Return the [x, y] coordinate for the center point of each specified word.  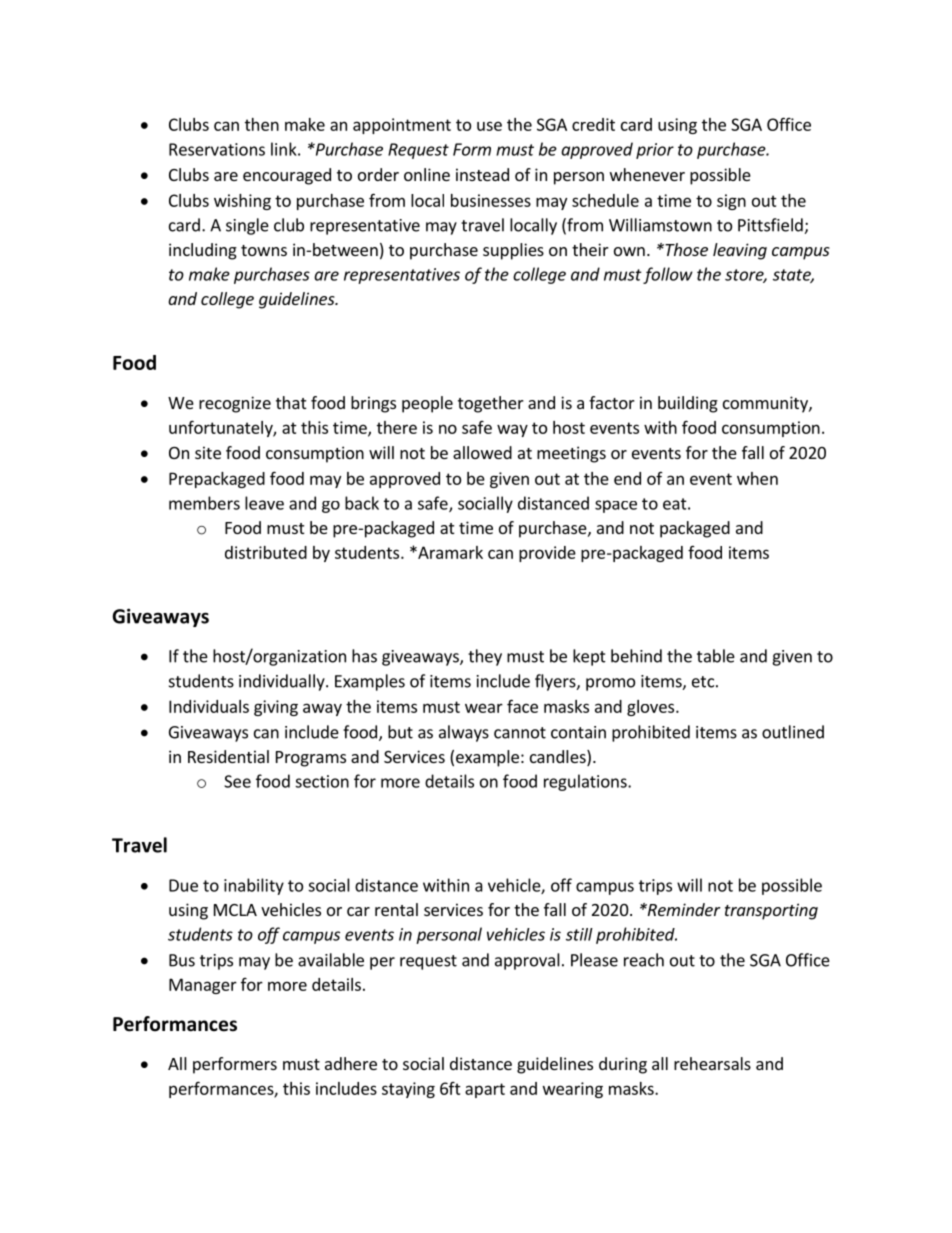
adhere [351, 1063]
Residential [228, 756]
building [688, 404]
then [262, 124]
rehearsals [712, 1063]
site [208, 452]
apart [485, 1090]
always [464, 733]
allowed [482, 452]
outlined [793, 732]
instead [482, 174]
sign [731, 202]
